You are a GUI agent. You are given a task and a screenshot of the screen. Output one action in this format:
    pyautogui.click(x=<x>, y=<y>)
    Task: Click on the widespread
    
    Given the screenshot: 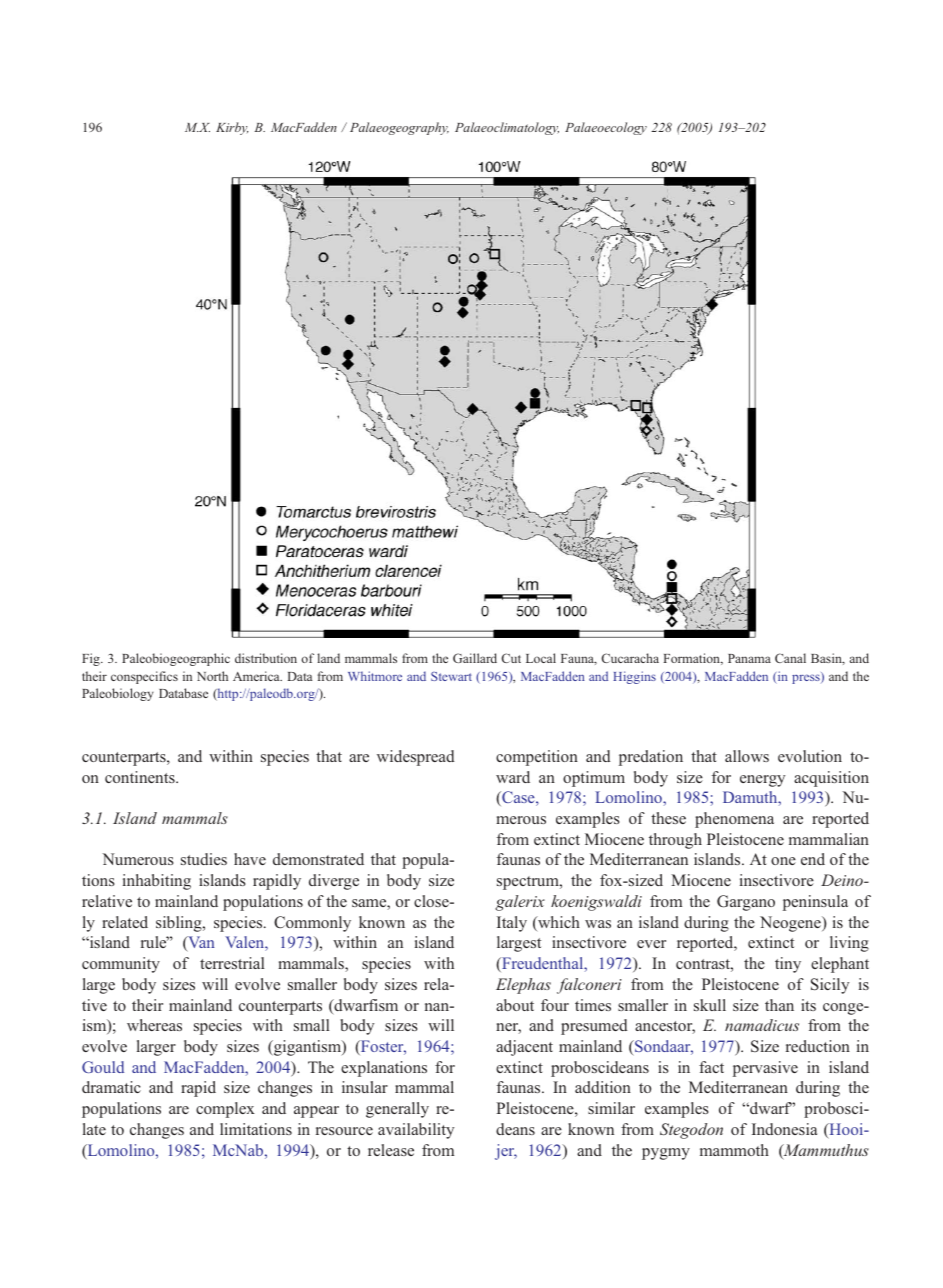 What is the action you would take?
    pyautogui.click(x=416, y=758)
